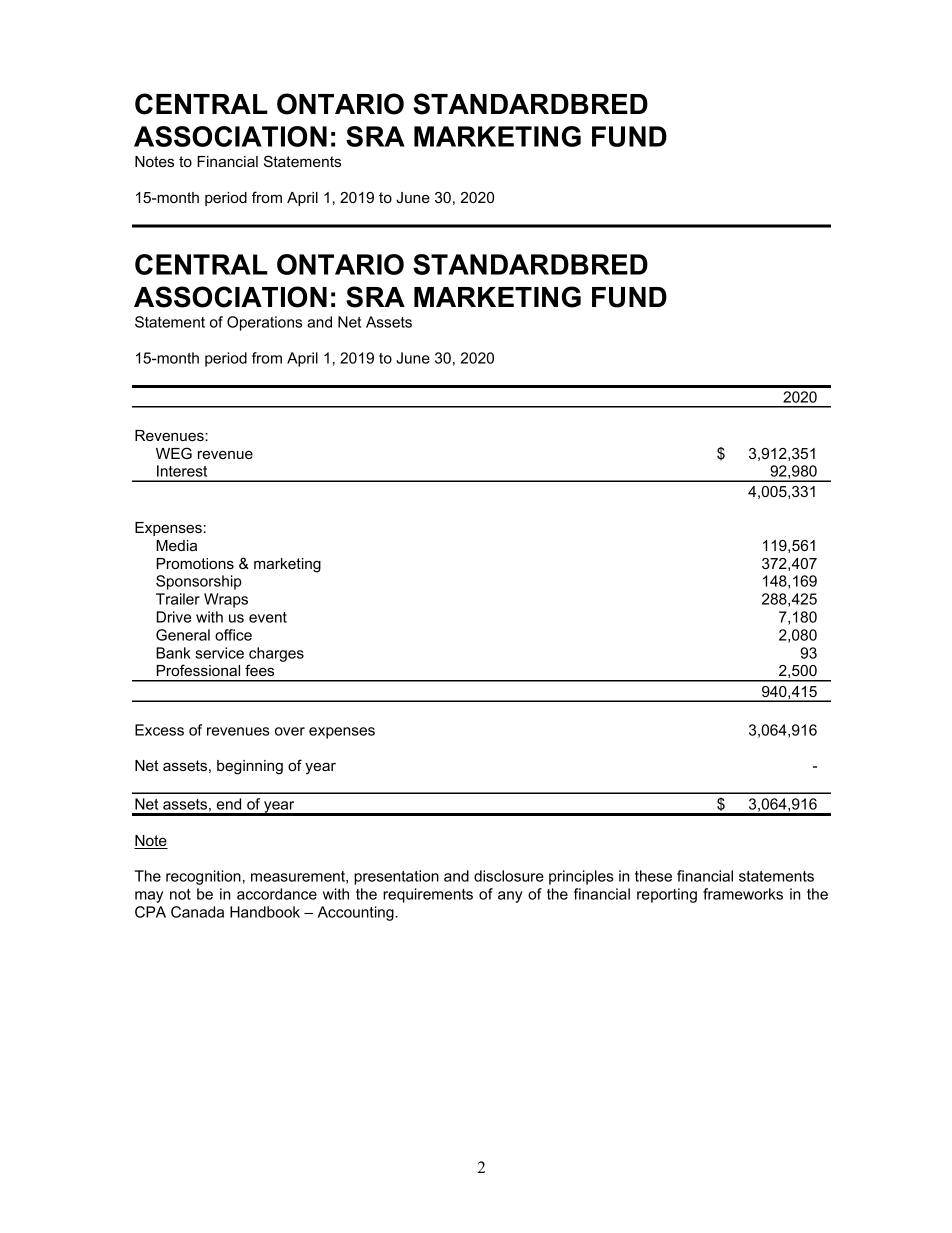 This document has width=952, height=1233. I want to click on Promotions, so click(195, 563).
